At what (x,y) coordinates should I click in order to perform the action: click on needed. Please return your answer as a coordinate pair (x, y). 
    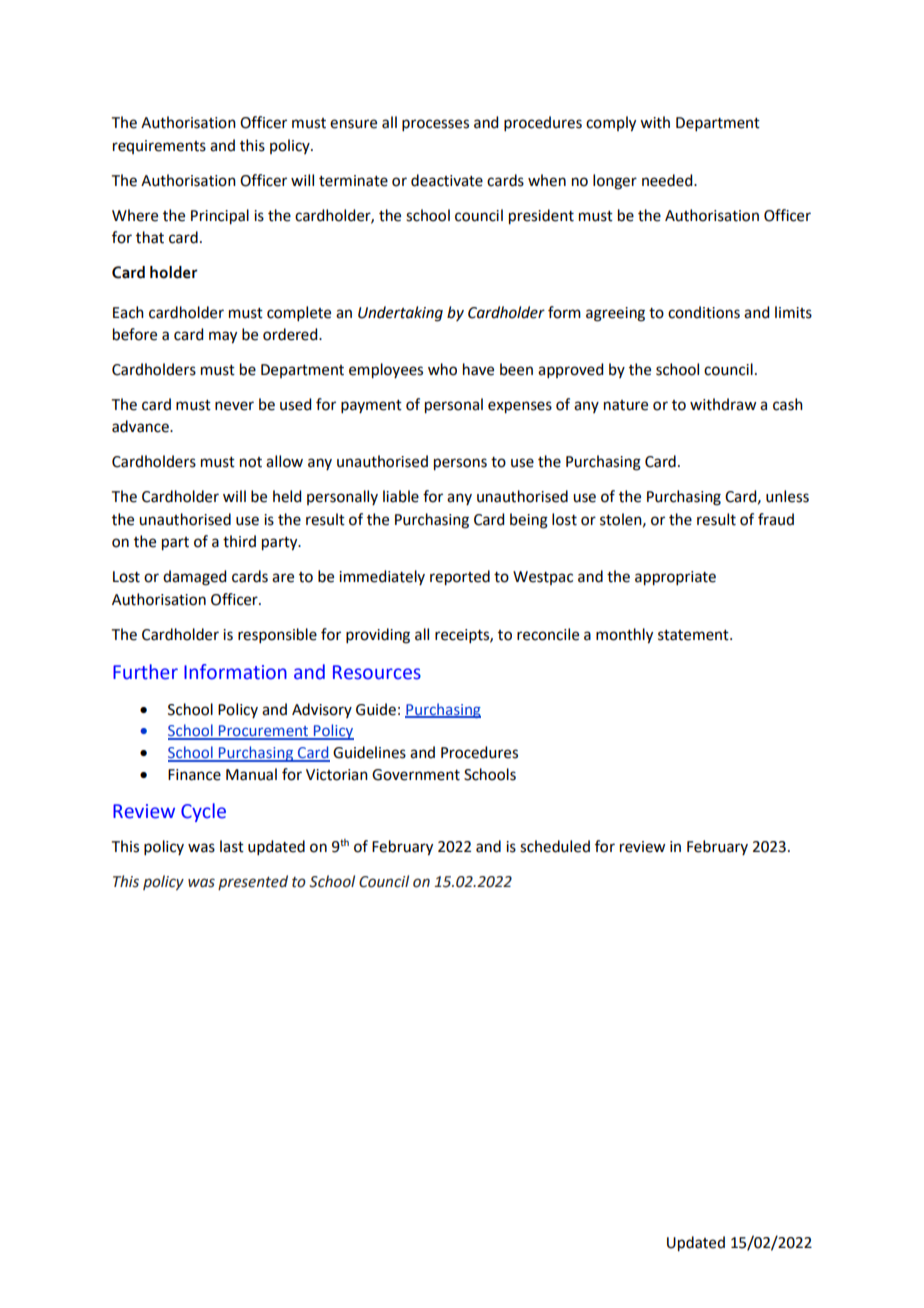
    Looking at the image, I should click on (668, 180).
